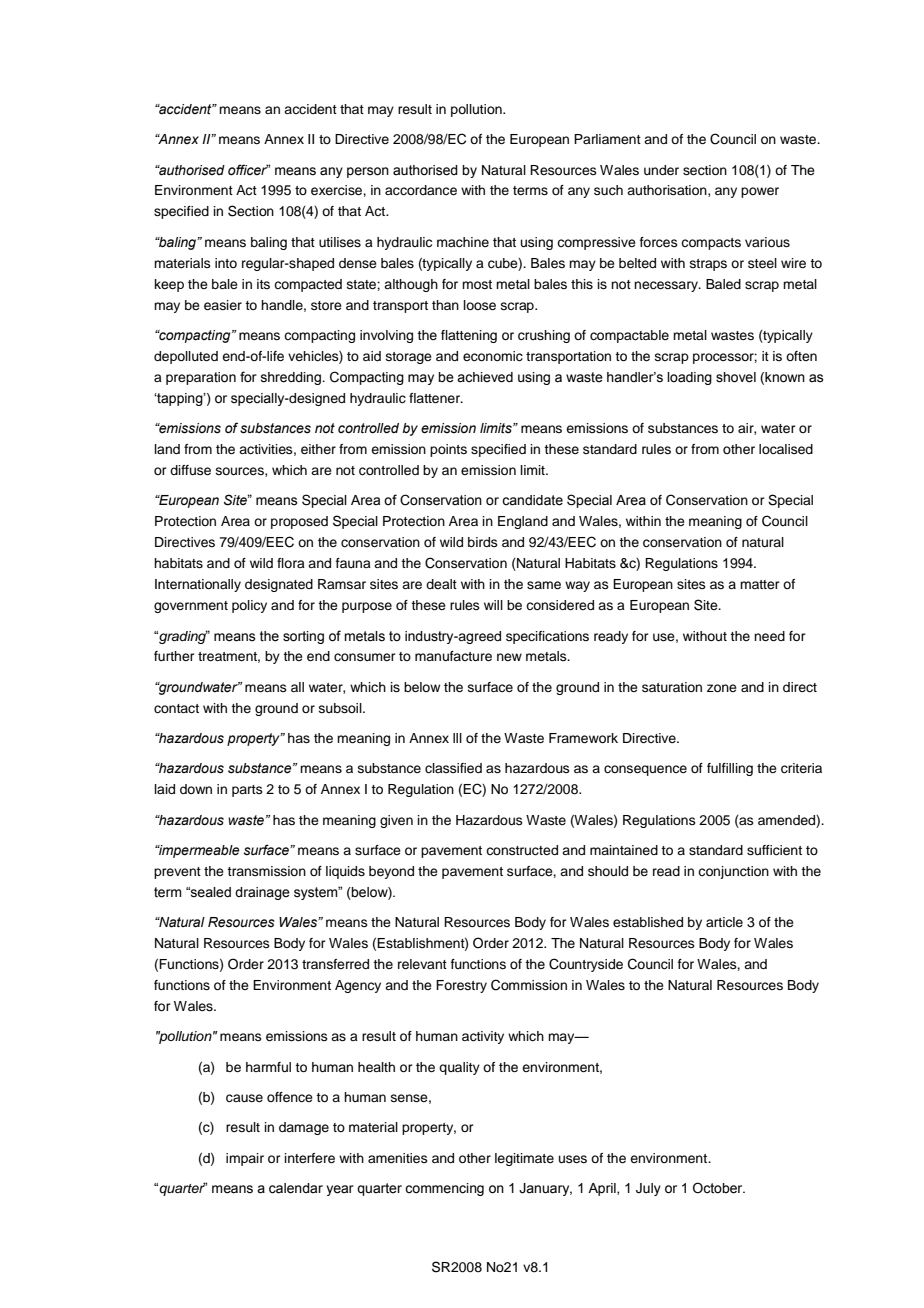  Describe the element at coordinates (226, 263) in the screenshot. I see `into` at that location.
